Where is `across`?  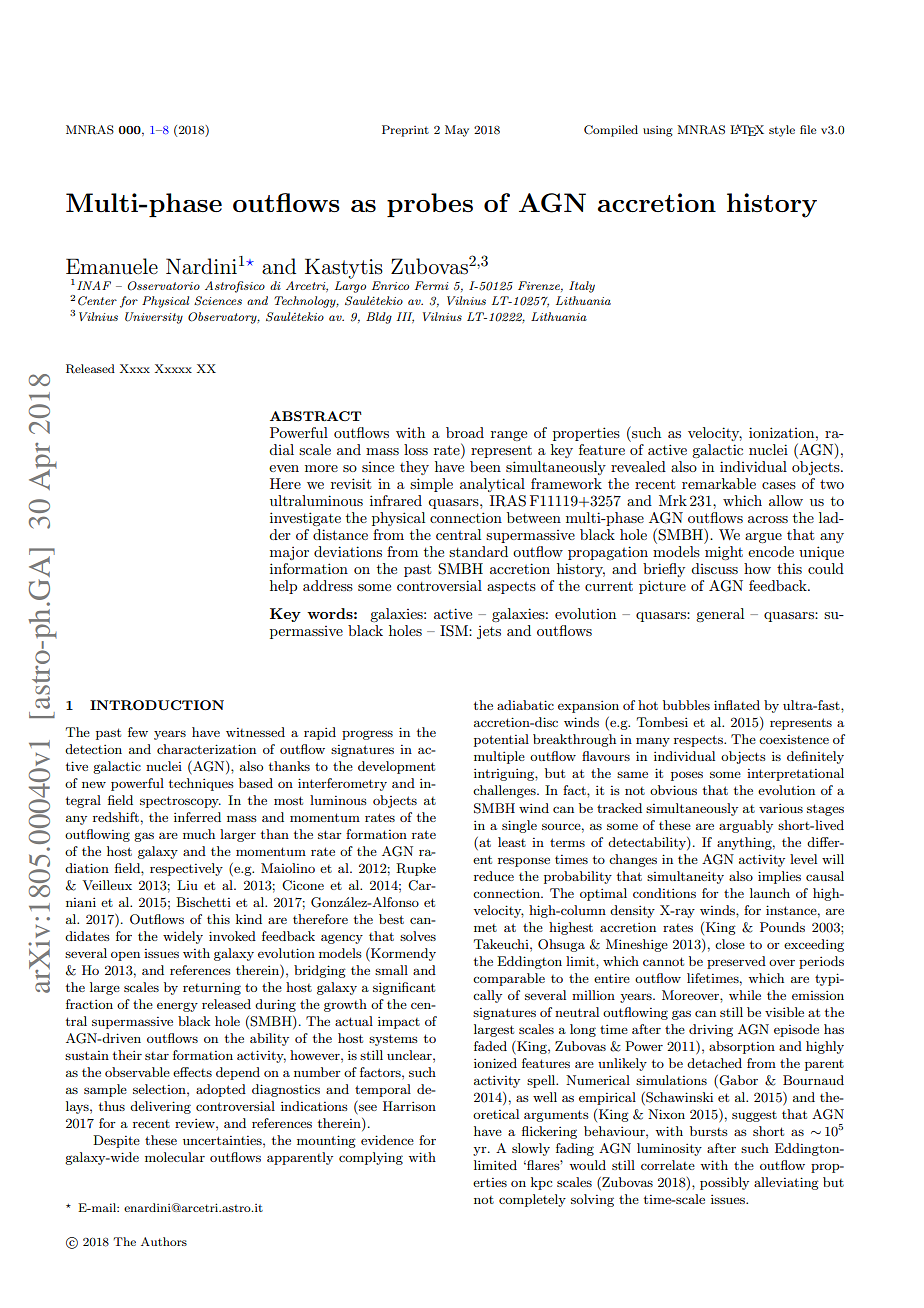
across is located at coordinates (768, 519).
